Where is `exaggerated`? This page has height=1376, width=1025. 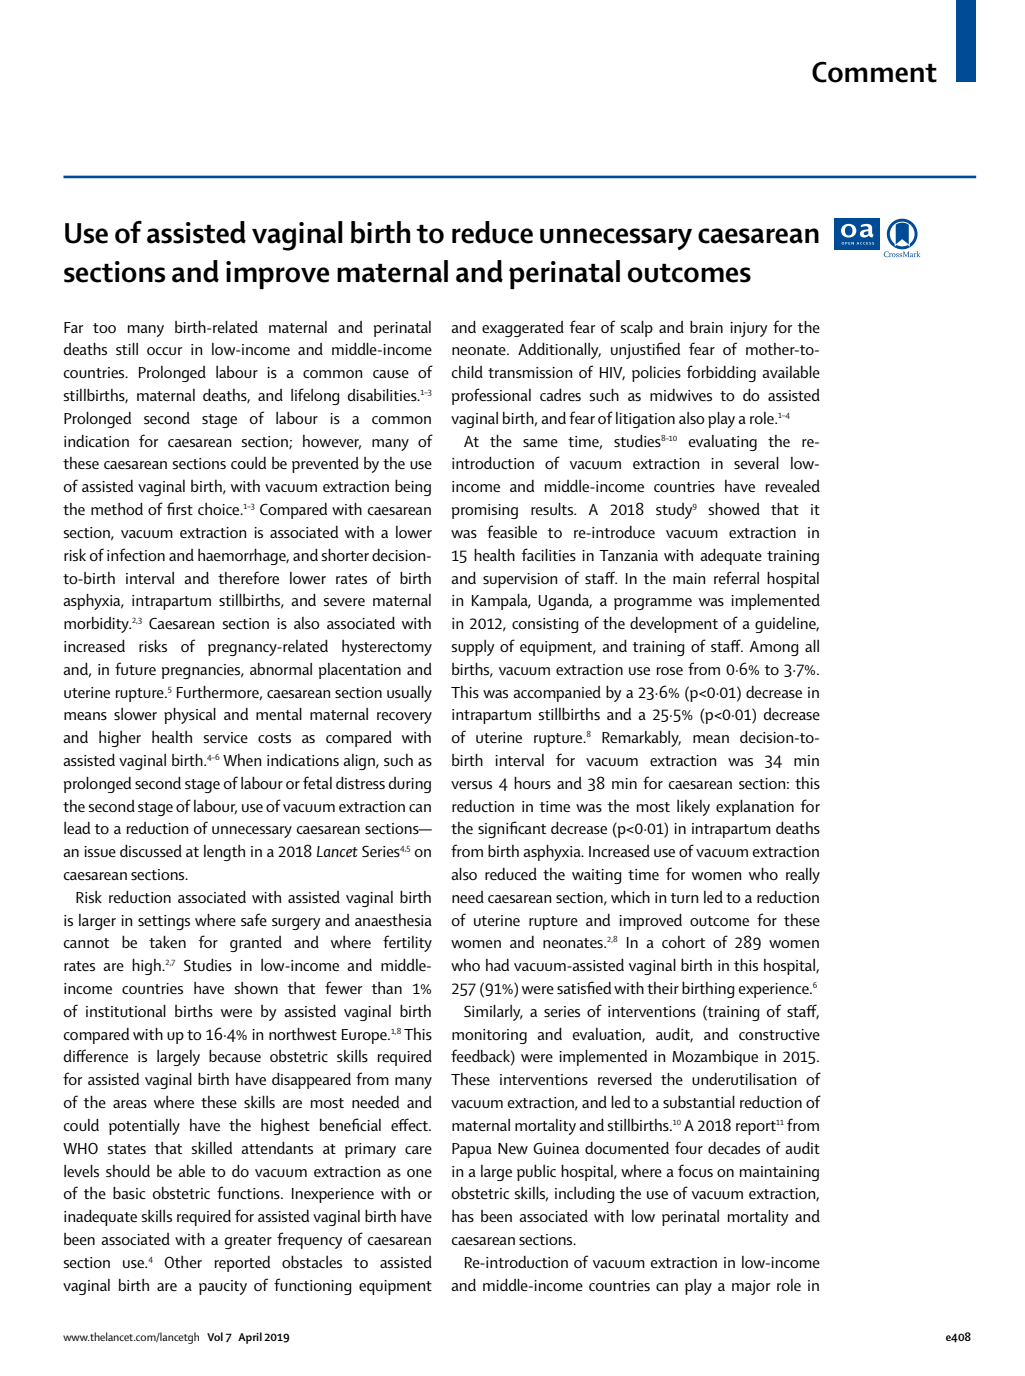
exaggerated is located at coordinates (523, 329).
